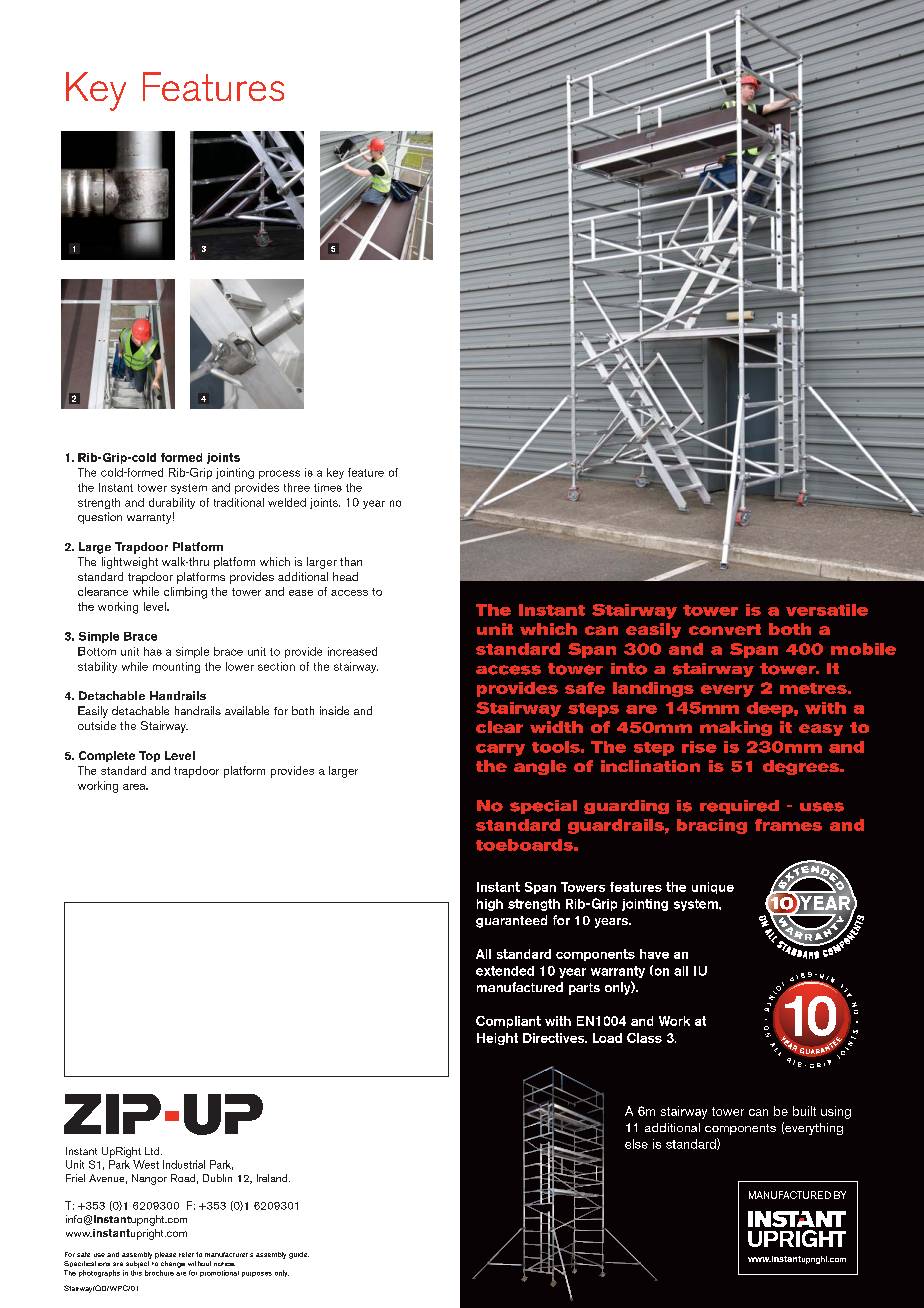 The image size is (924, 1308). Describe the element at coordinates (827, 610) in the screenshot. I see `versatile` at that location.
